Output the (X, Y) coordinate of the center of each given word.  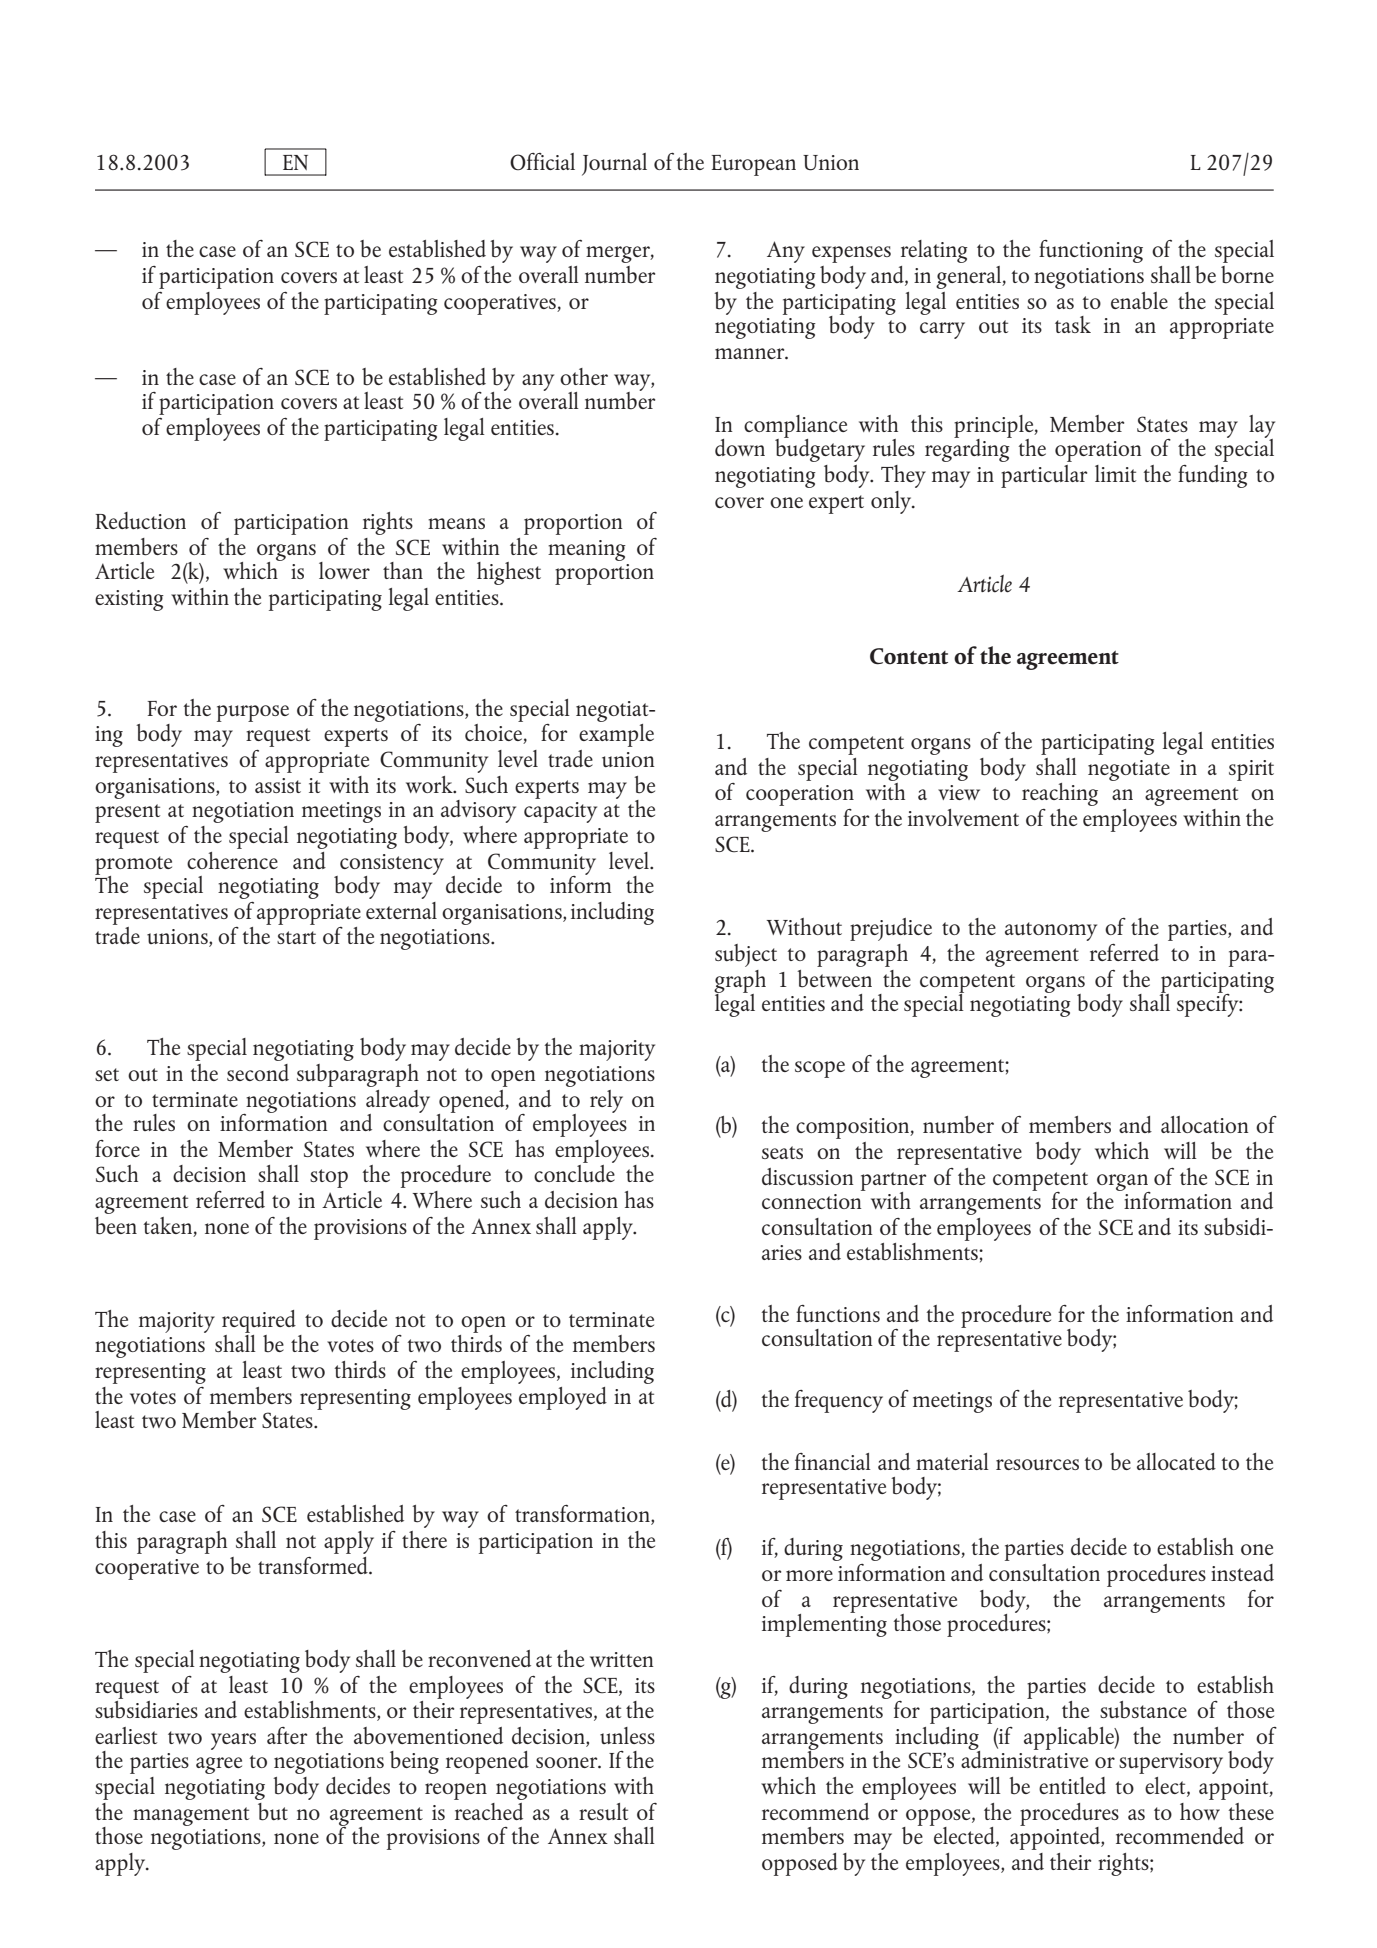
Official (542, 161)
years (233, 1741)
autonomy (1051, 931)
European (753, 165)
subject (746, 955)
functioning (1091, 251)
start (296, 937)
